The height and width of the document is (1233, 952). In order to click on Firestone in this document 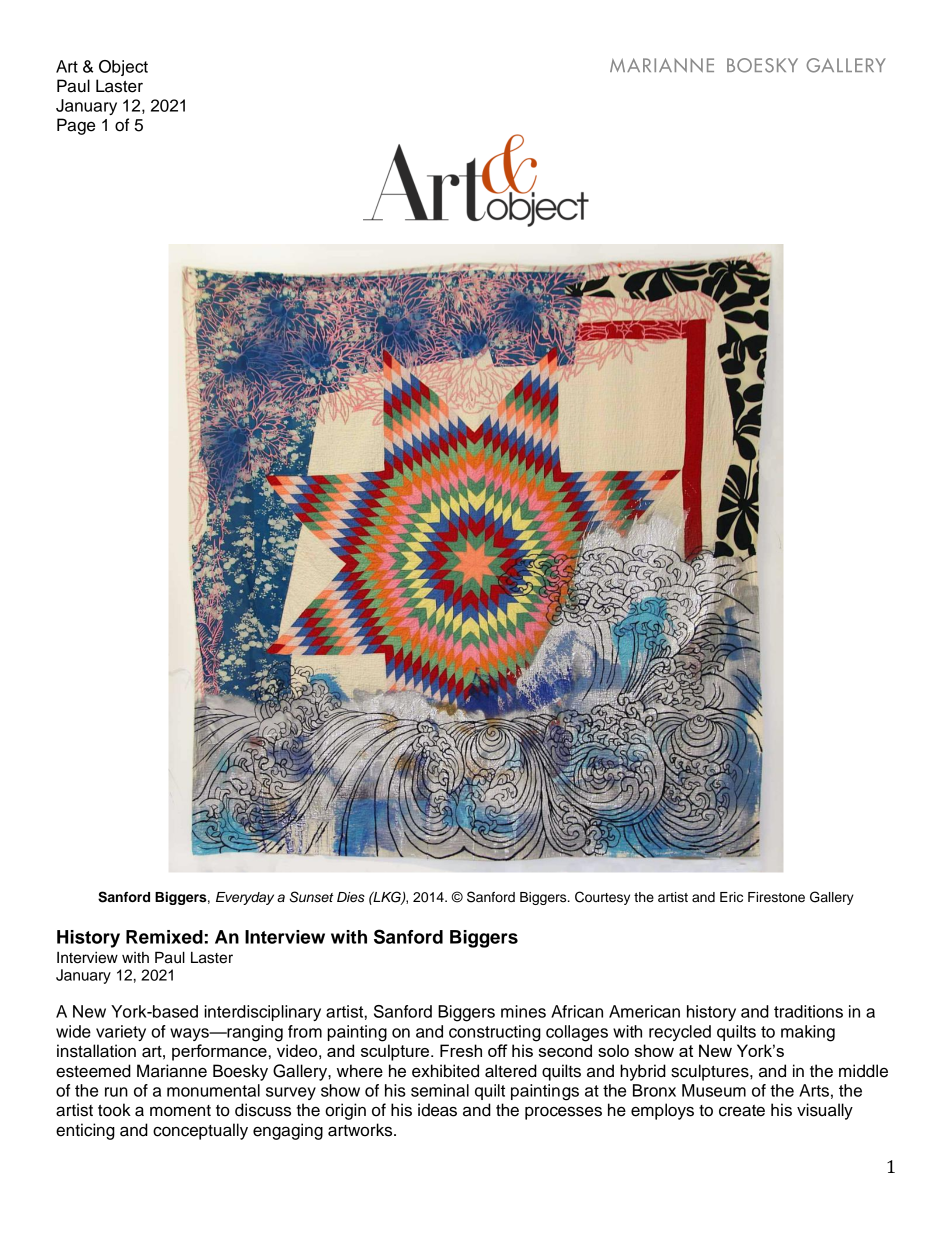, I will do `click(776, 897)`.
